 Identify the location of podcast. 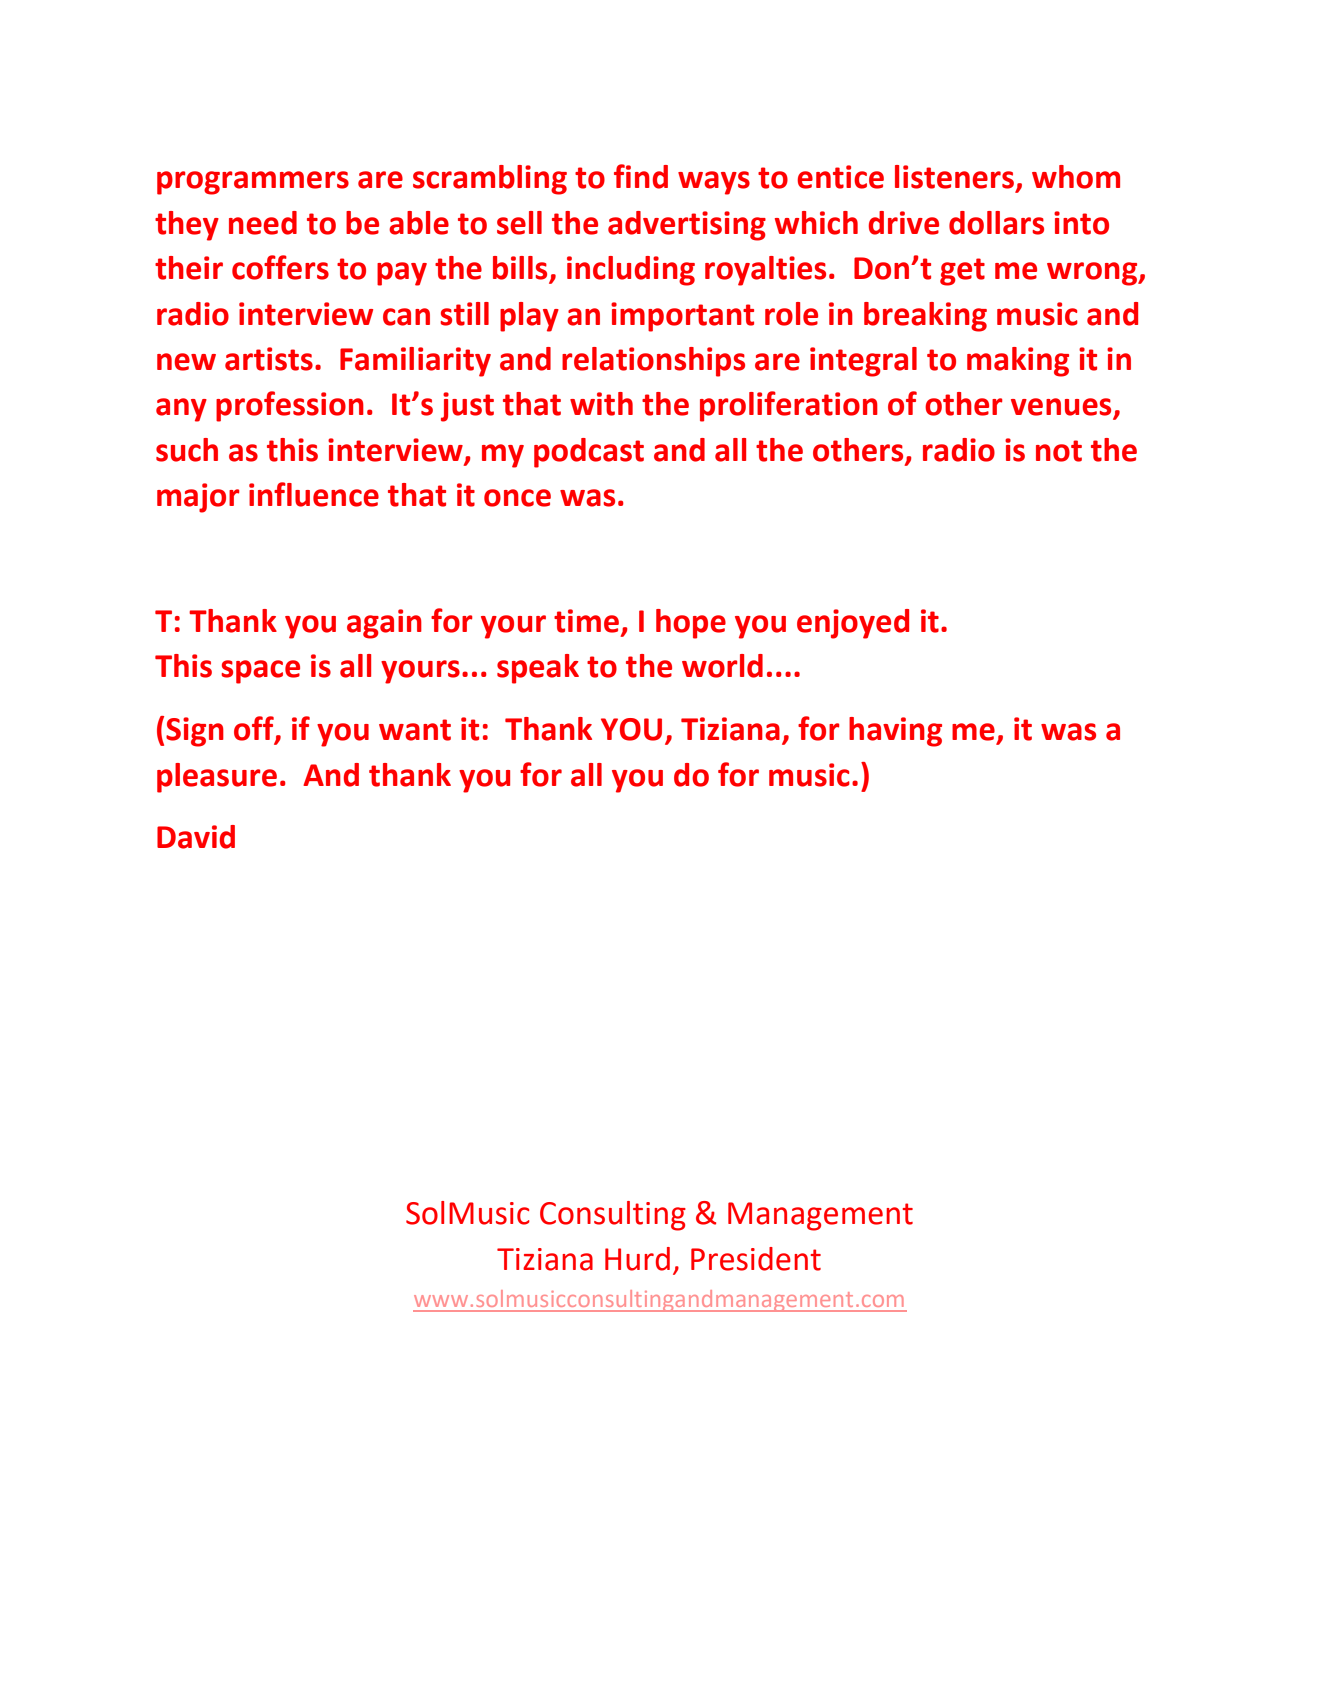
(589, 453).
